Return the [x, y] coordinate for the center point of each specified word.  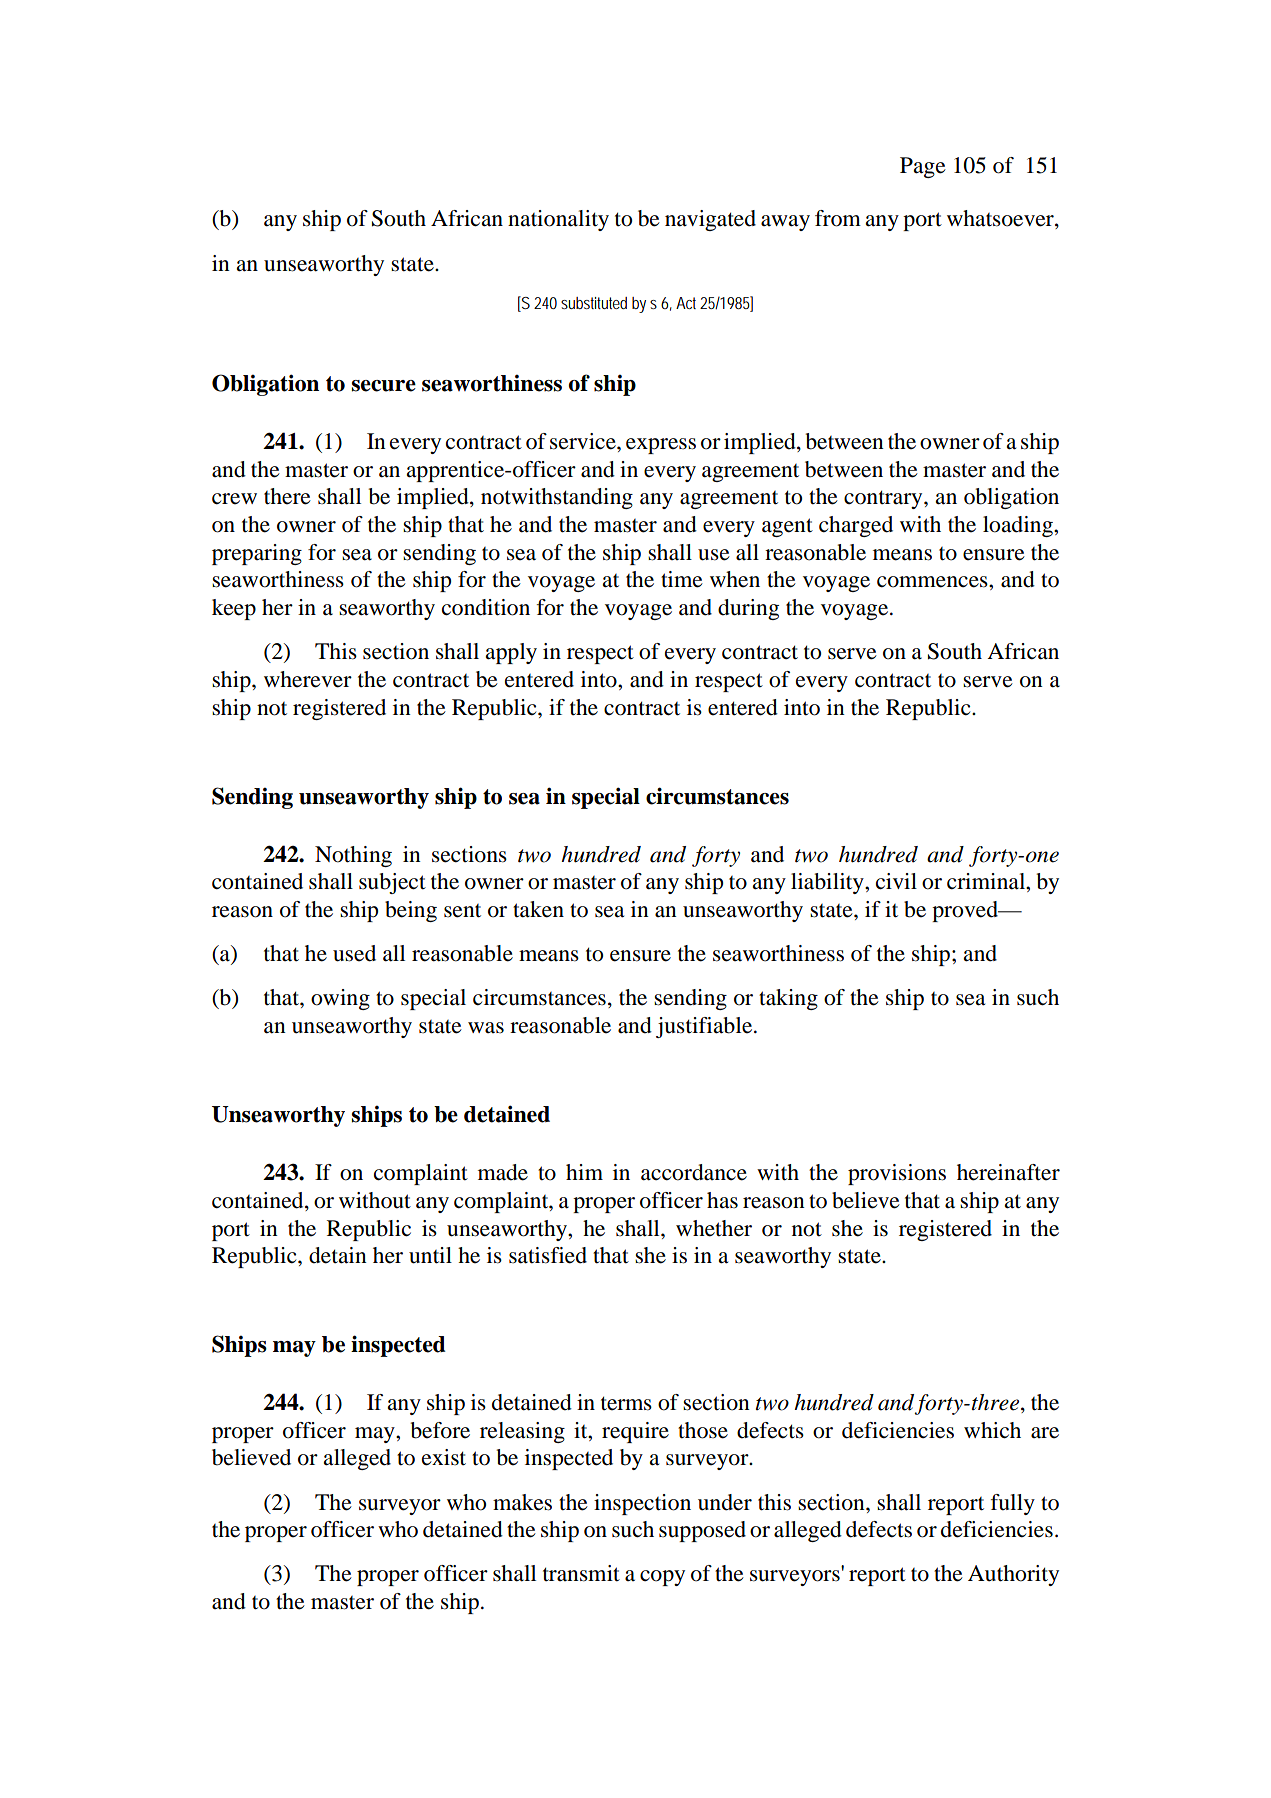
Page [923, 167]
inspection [642, 1504]
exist [444, 1457]
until [430, 1255]
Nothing [353, 856]
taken [538, 909]
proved [966, 911]
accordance [694, 1172]
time [682, 579]
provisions [897, 1174]
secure [384, 386]
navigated [710, 220]
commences [933, 582]
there [287, 496]
